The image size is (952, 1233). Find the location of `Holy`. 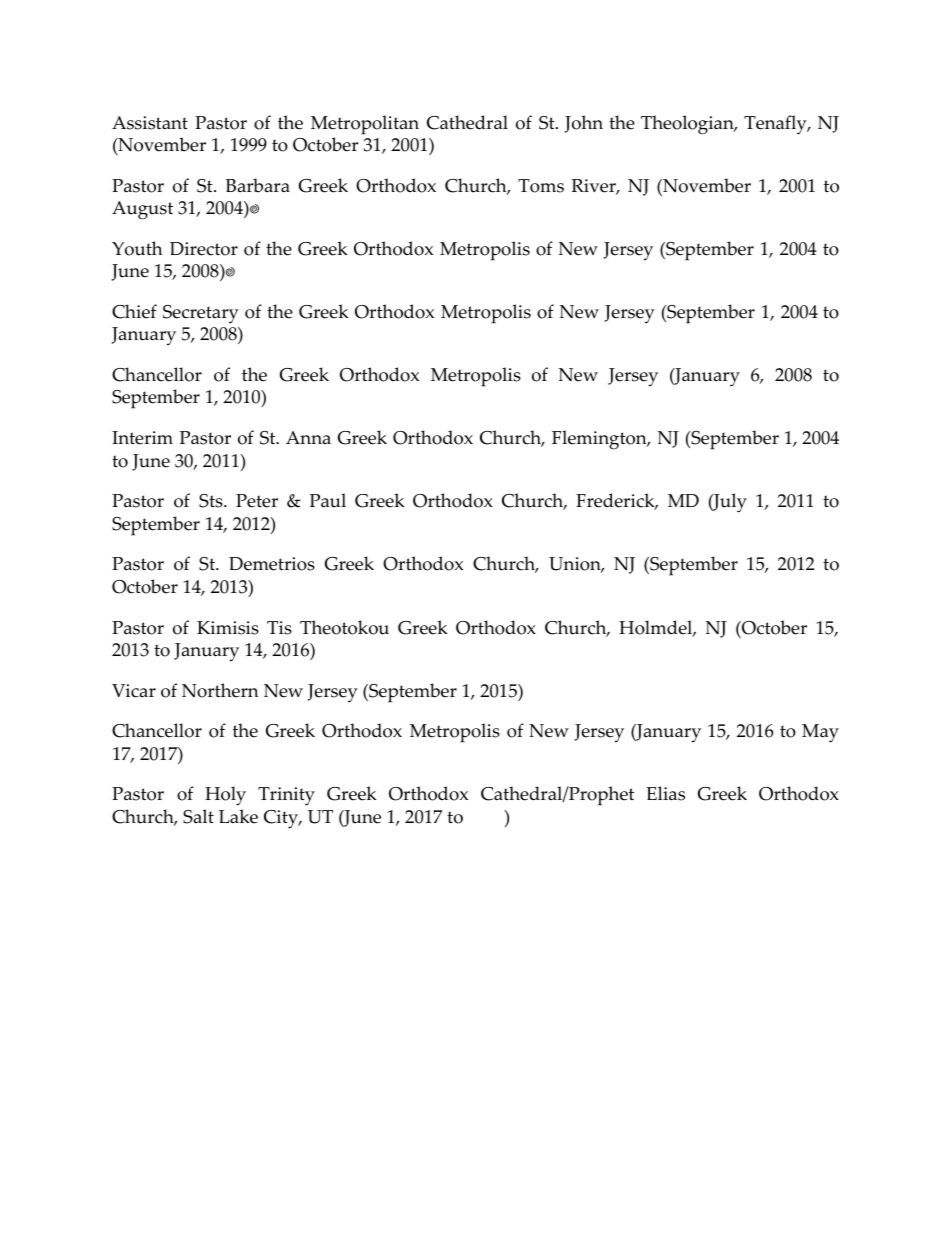

Holy is located at coordinates (225, 796).
